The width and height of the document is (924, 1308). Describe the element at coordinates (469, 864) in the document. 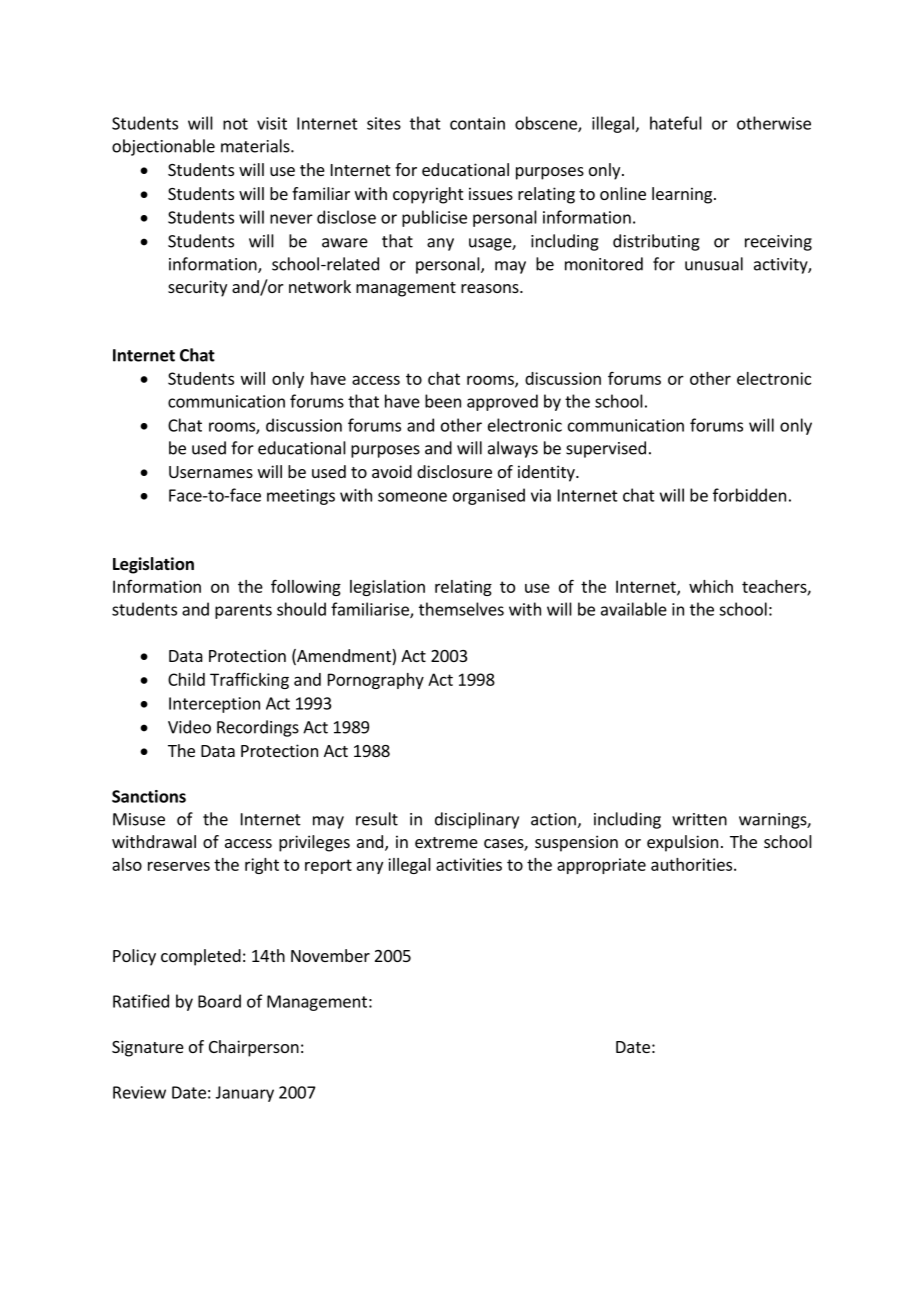

I see `activities` at that location.
